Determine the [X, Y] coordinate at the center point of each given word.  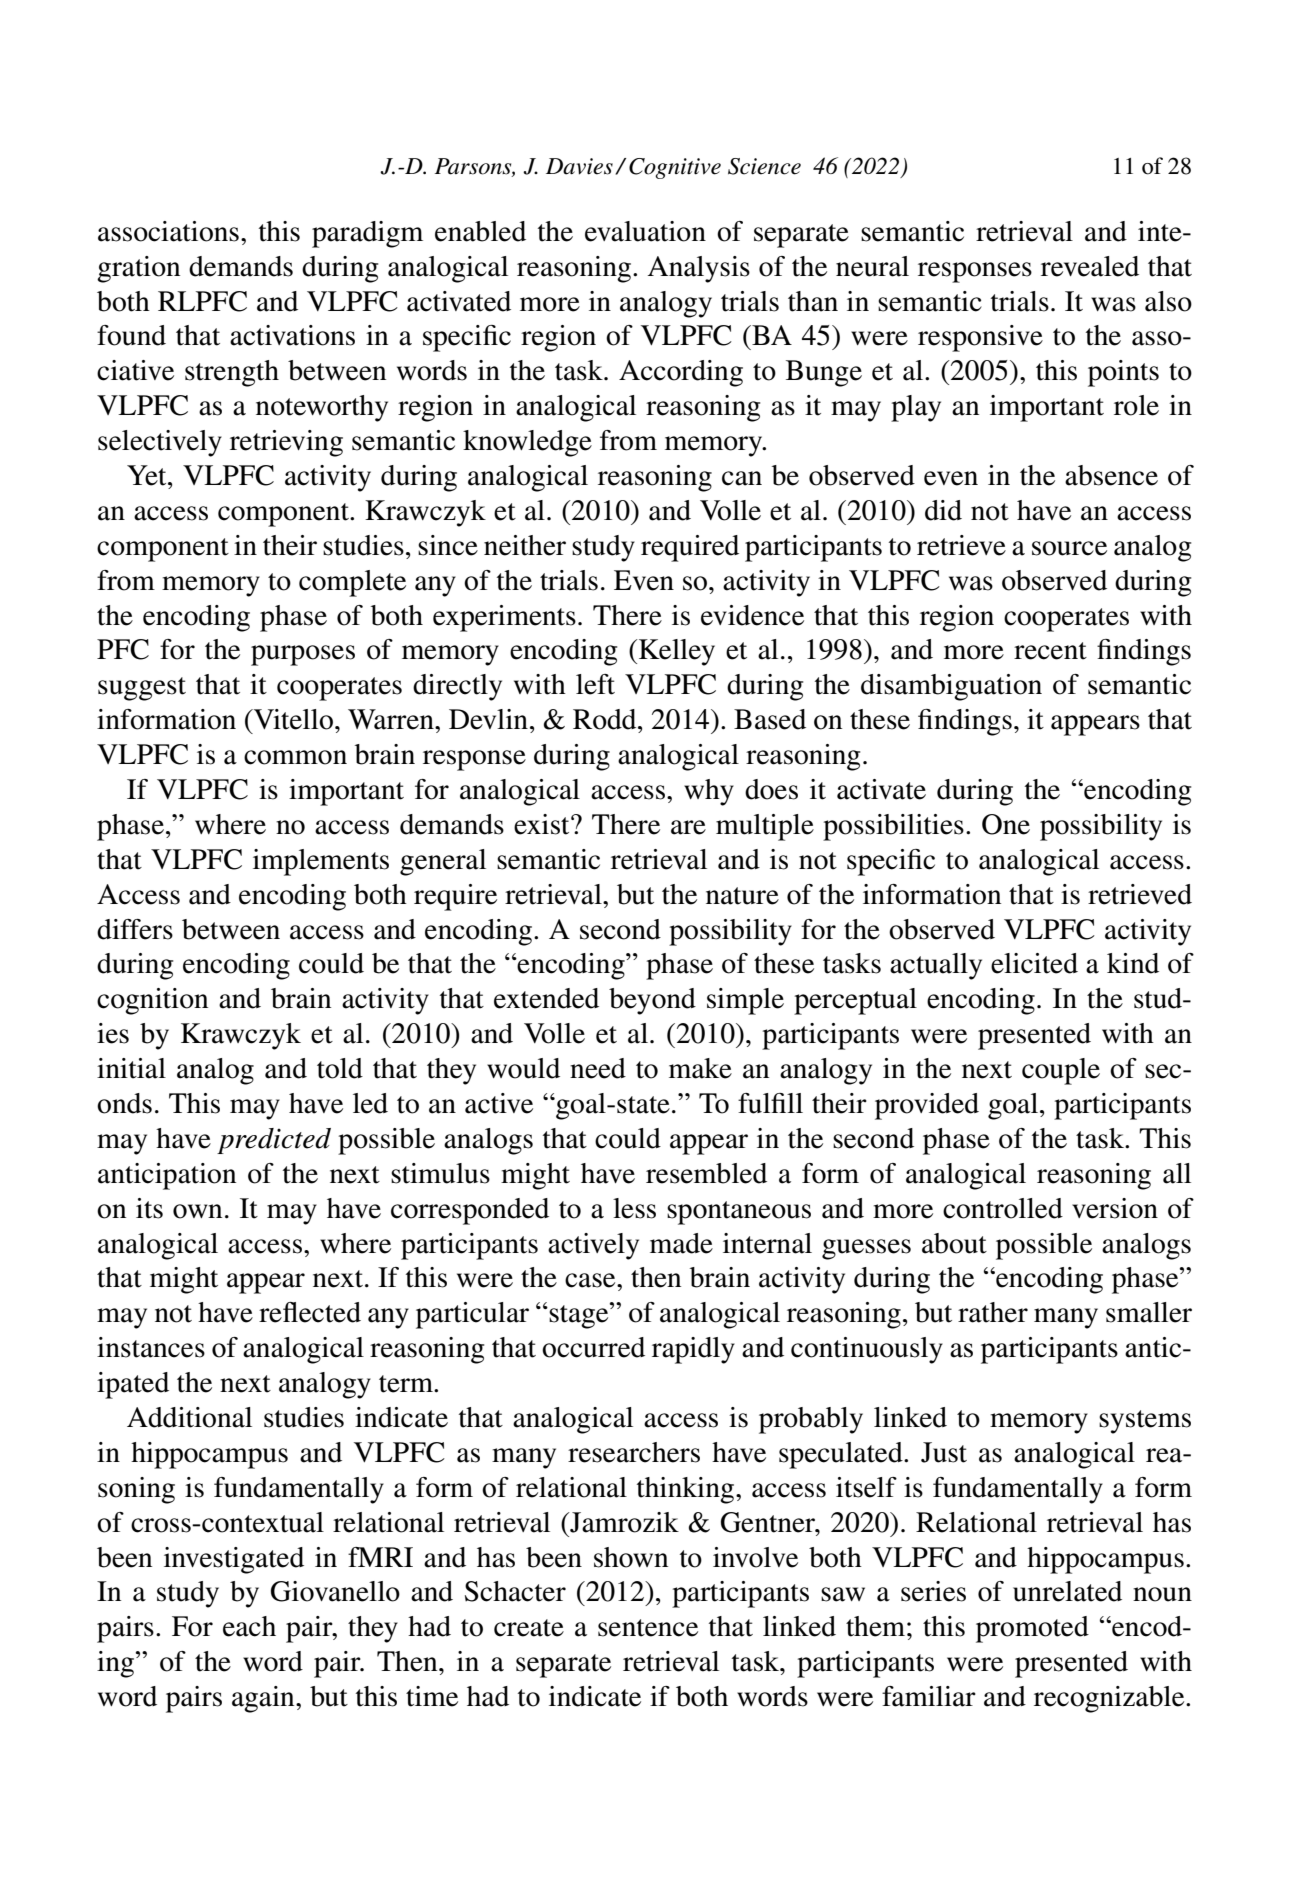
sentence [648, 1628]
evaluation [645, 231]
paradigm [367, 234]
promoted [1032, 1629]
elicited [1034, 963]
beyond [652, 1001]
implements [321, 862]
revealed [1090, 266]
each [249, 1626]
